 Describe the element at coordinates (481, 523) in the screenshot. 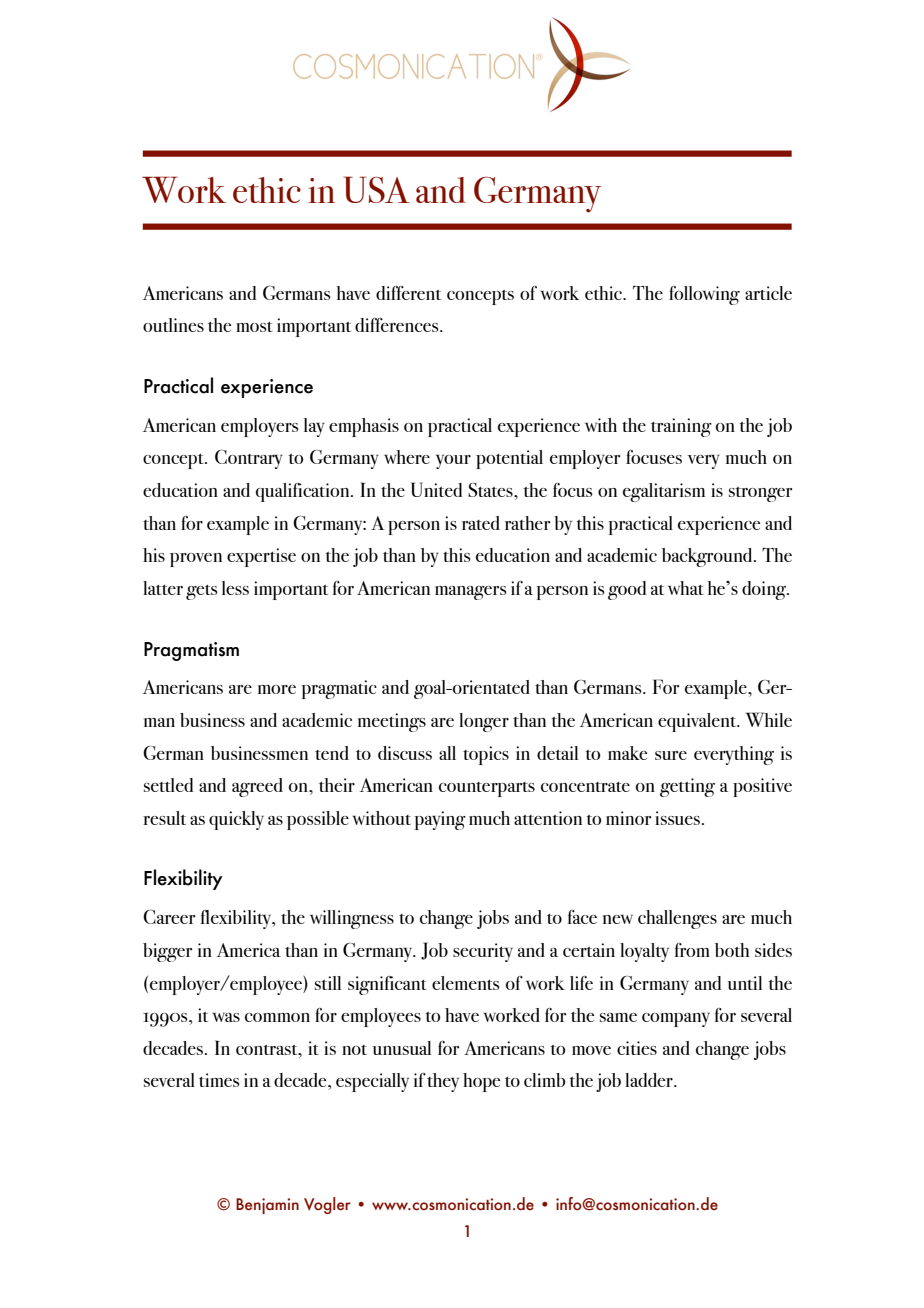

I see `rated` at that location.
